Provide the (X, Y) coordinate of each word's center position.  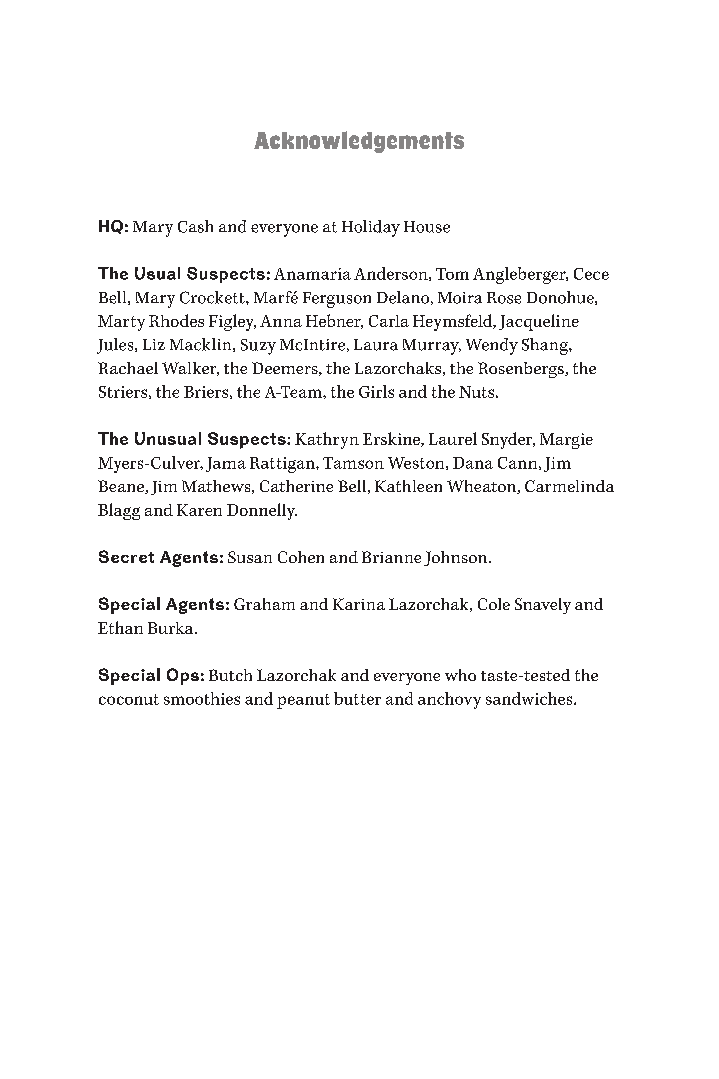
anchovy (449, 700)
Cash (195, 226)
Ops (183, 676)
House (427, 227)
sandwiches (530, 698)
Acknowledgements (359, 142)
